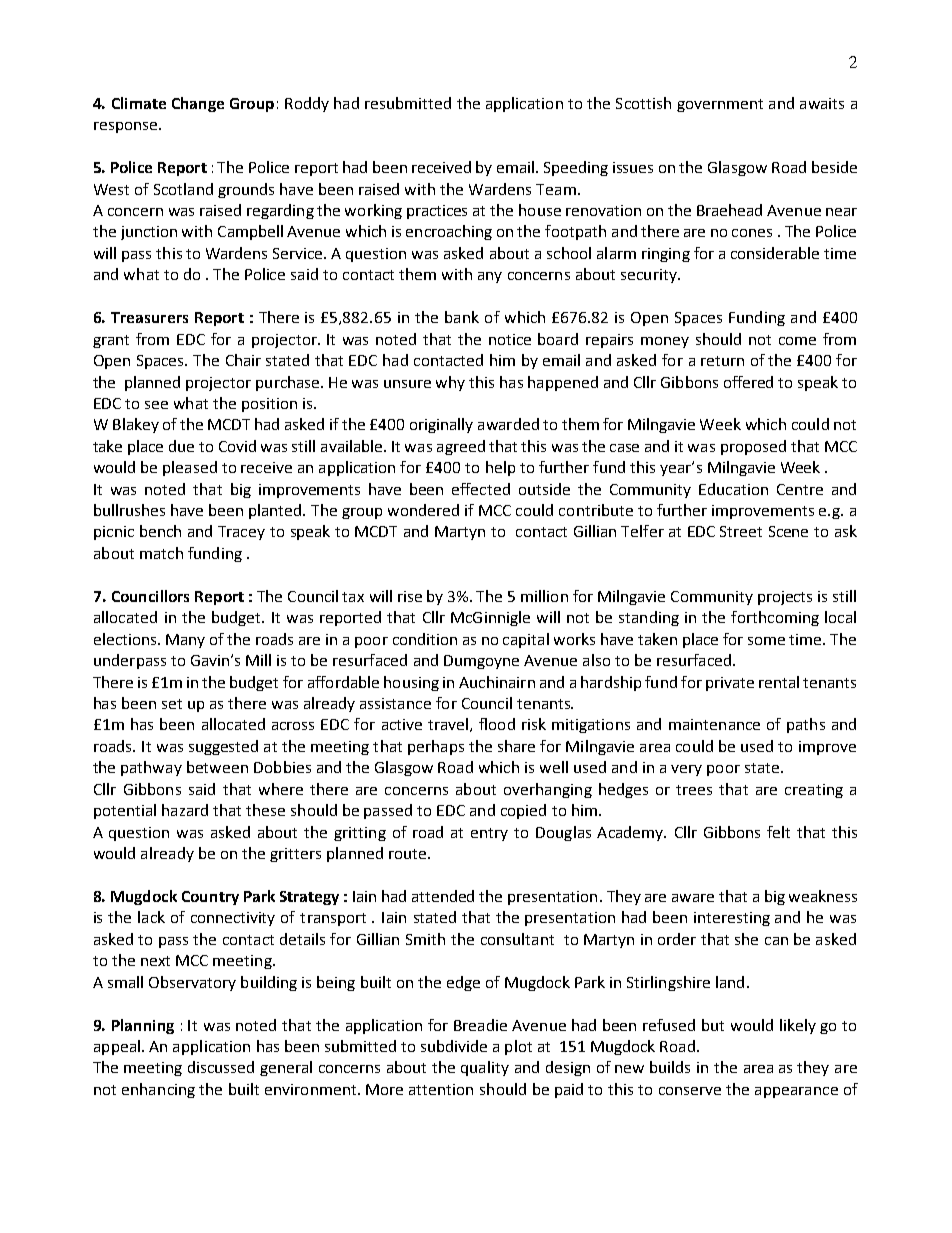  What do you see at coordinates (796, 1092) in the image?
I see `appearance` at bounding box center [796, 1092].
